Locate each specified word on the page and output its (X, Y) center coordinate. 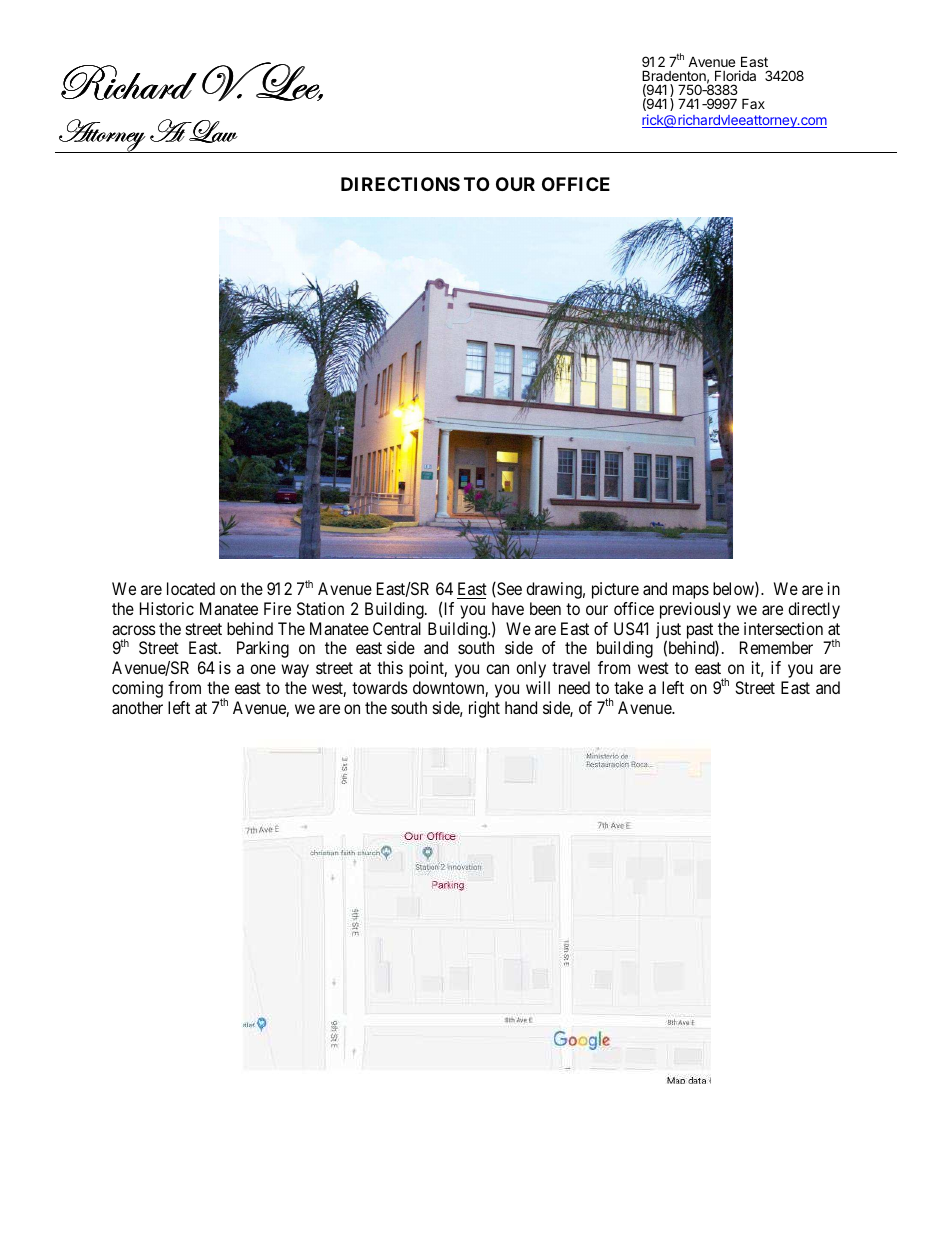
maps (691, 592)
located (191, 588)
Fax (753, 103)
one (263, 669)
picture (615, 590)
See (508, 589)
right (484, 709)
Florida (735, 75)
